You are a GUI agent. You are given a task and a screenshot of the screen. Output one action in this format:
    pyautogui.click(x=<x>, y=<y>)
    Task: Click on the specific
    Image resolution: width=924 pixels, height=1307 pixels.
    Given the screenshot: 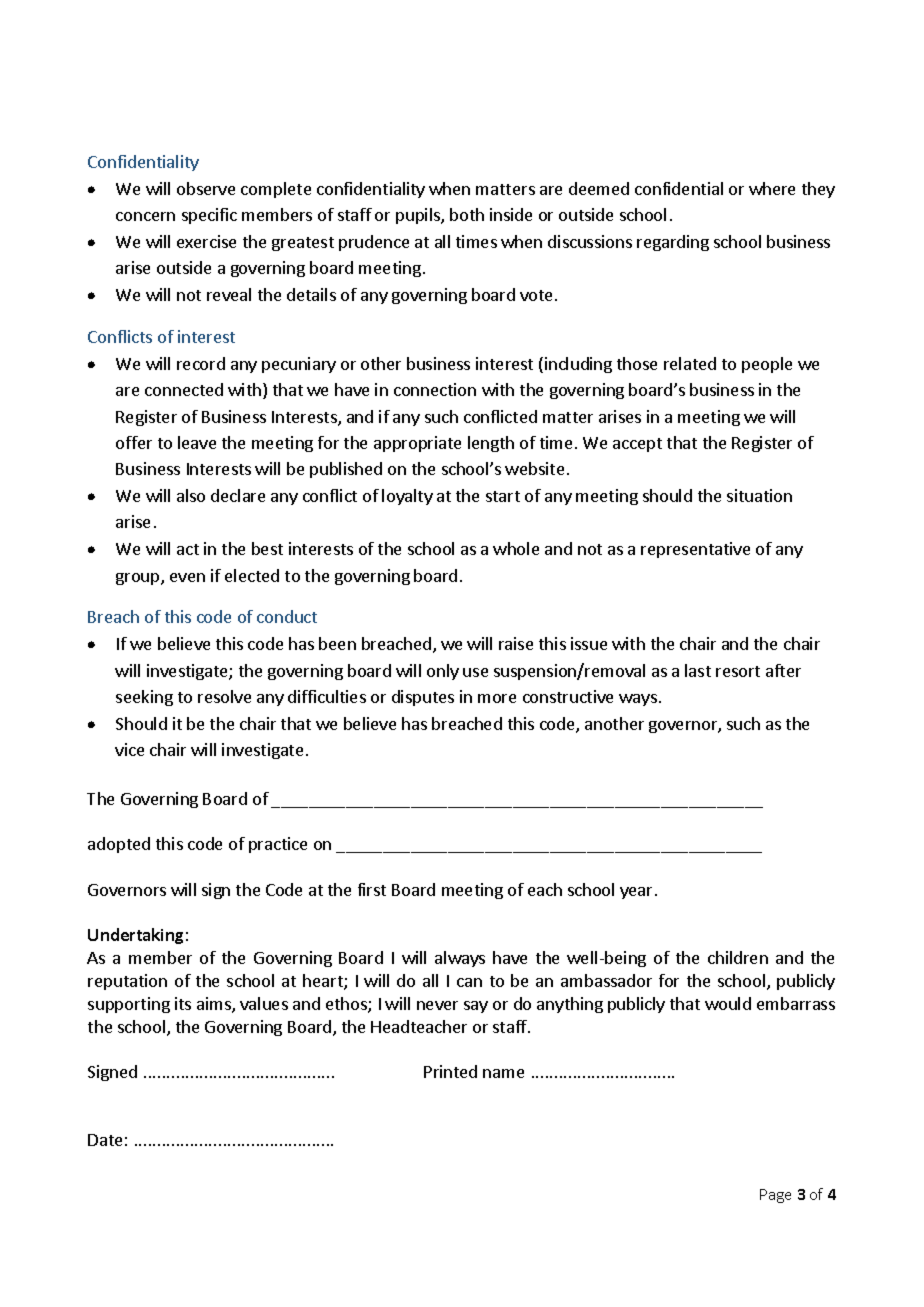 What is the action you would take?
    pyautogui.click(x=209, y=216)
